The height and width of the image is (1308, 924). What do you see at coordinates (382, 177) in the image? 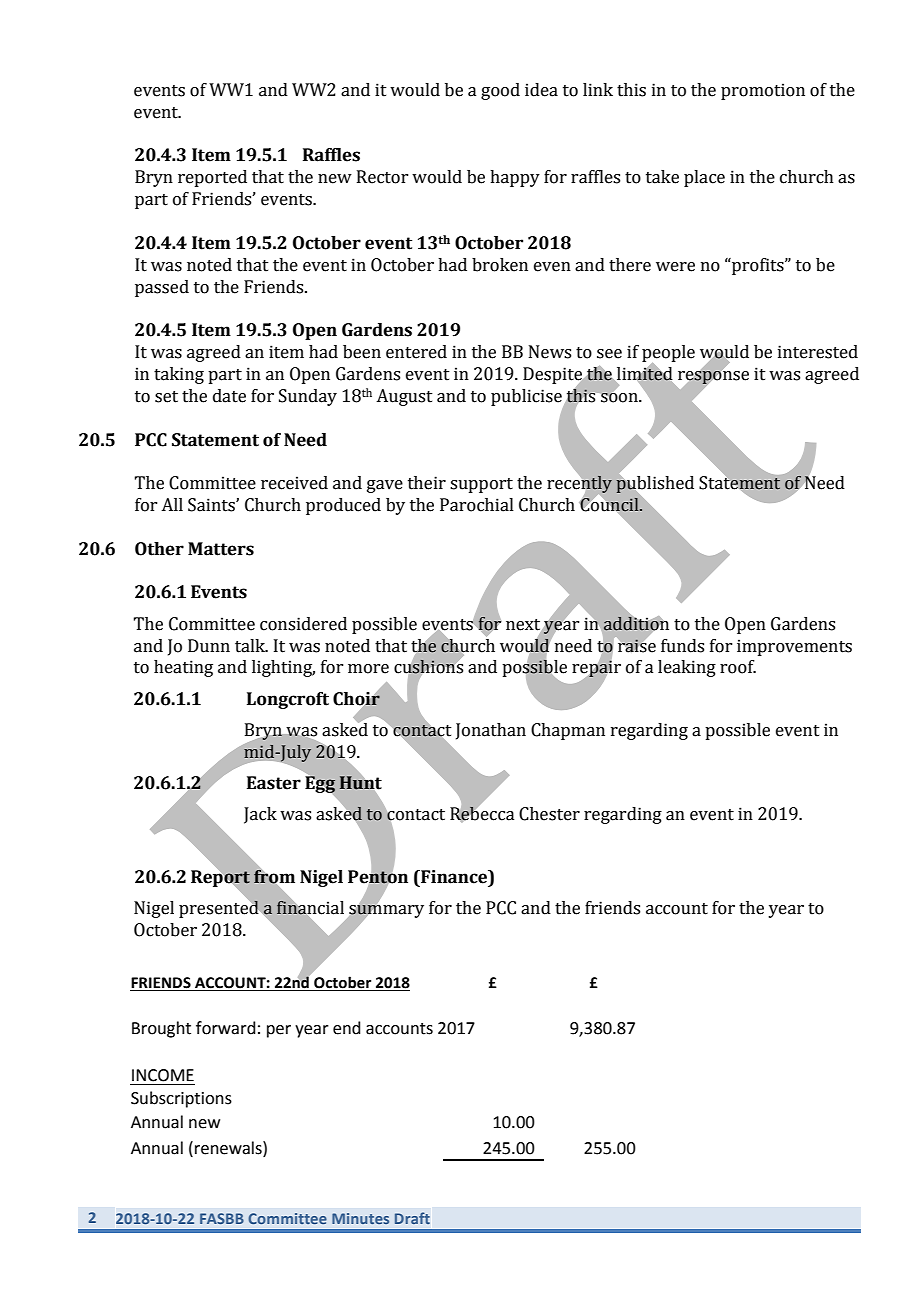
I see `Rector` at bounding box center [382, 177].
